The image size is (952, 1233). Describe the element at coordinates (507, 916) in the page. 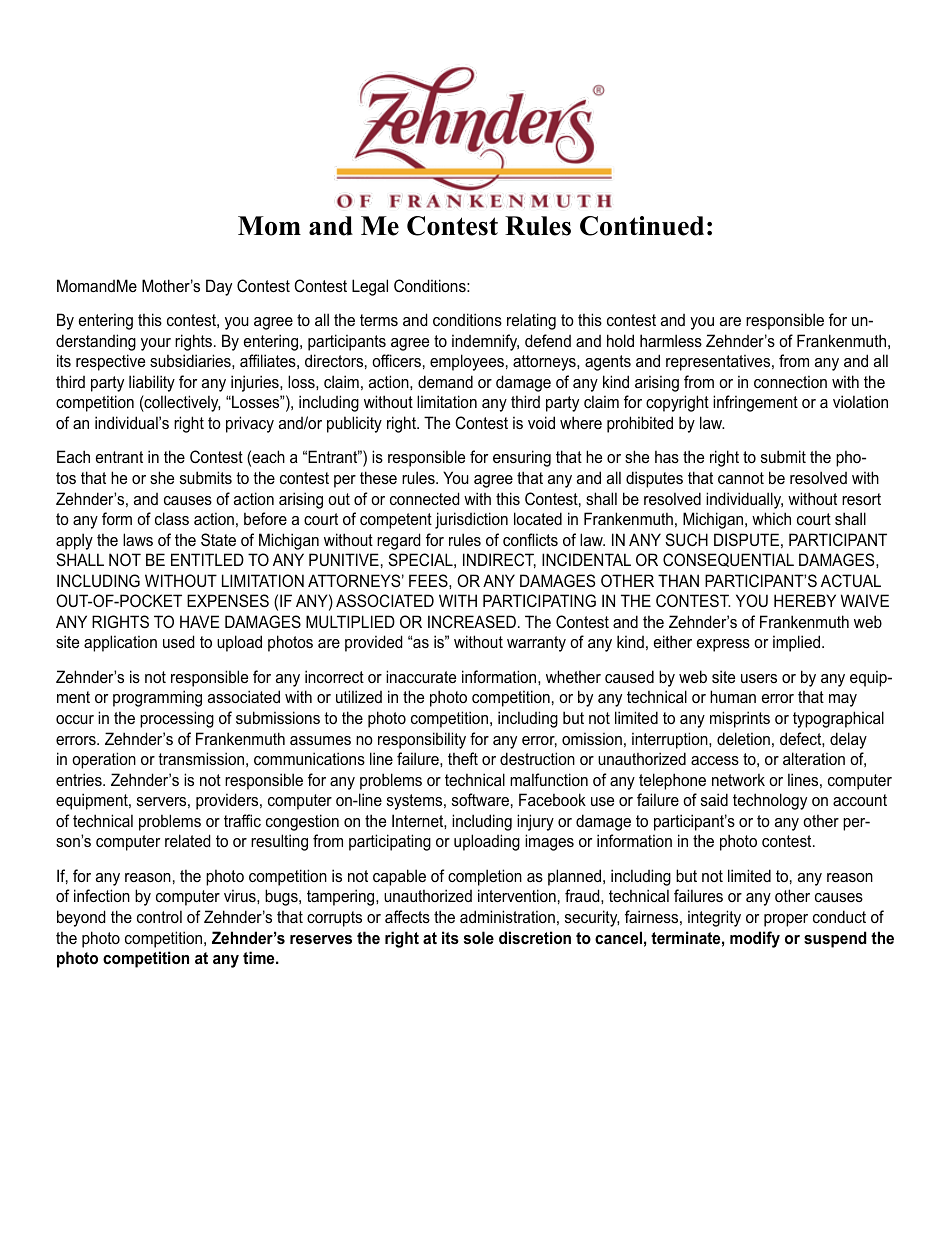

I see `administration` at that location.
